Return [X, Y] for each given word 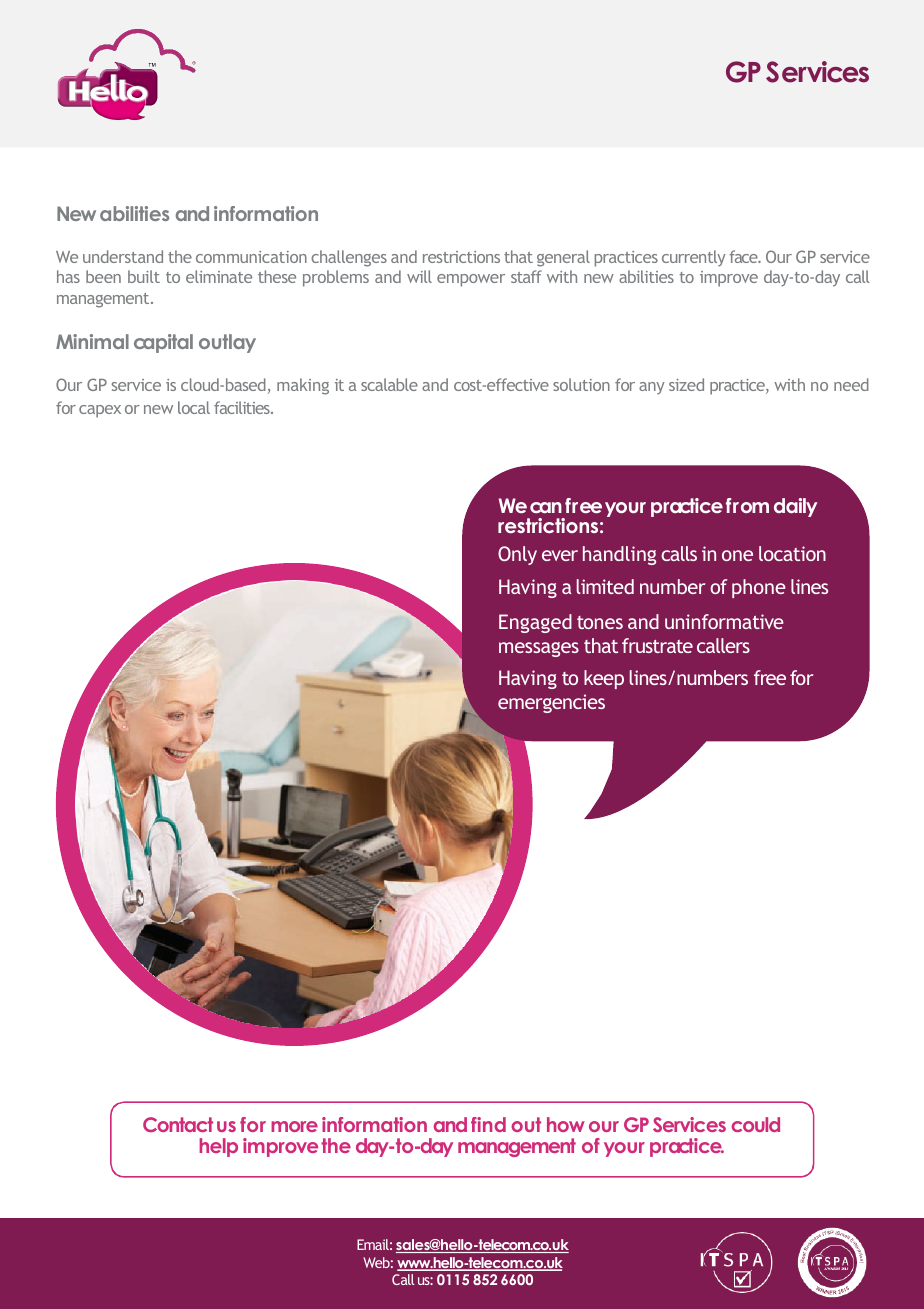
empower [471, 280]
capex [100, 411]
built [144, 276]
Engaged [535, 623]
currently [694, 258]
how [566, 1124]
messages [539, 649]
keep [604, 679]
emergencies [551, 703]
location [792, 553]
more [294, 1126]
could [755, 1124]
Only [517, 555]
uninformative [724, 621]
